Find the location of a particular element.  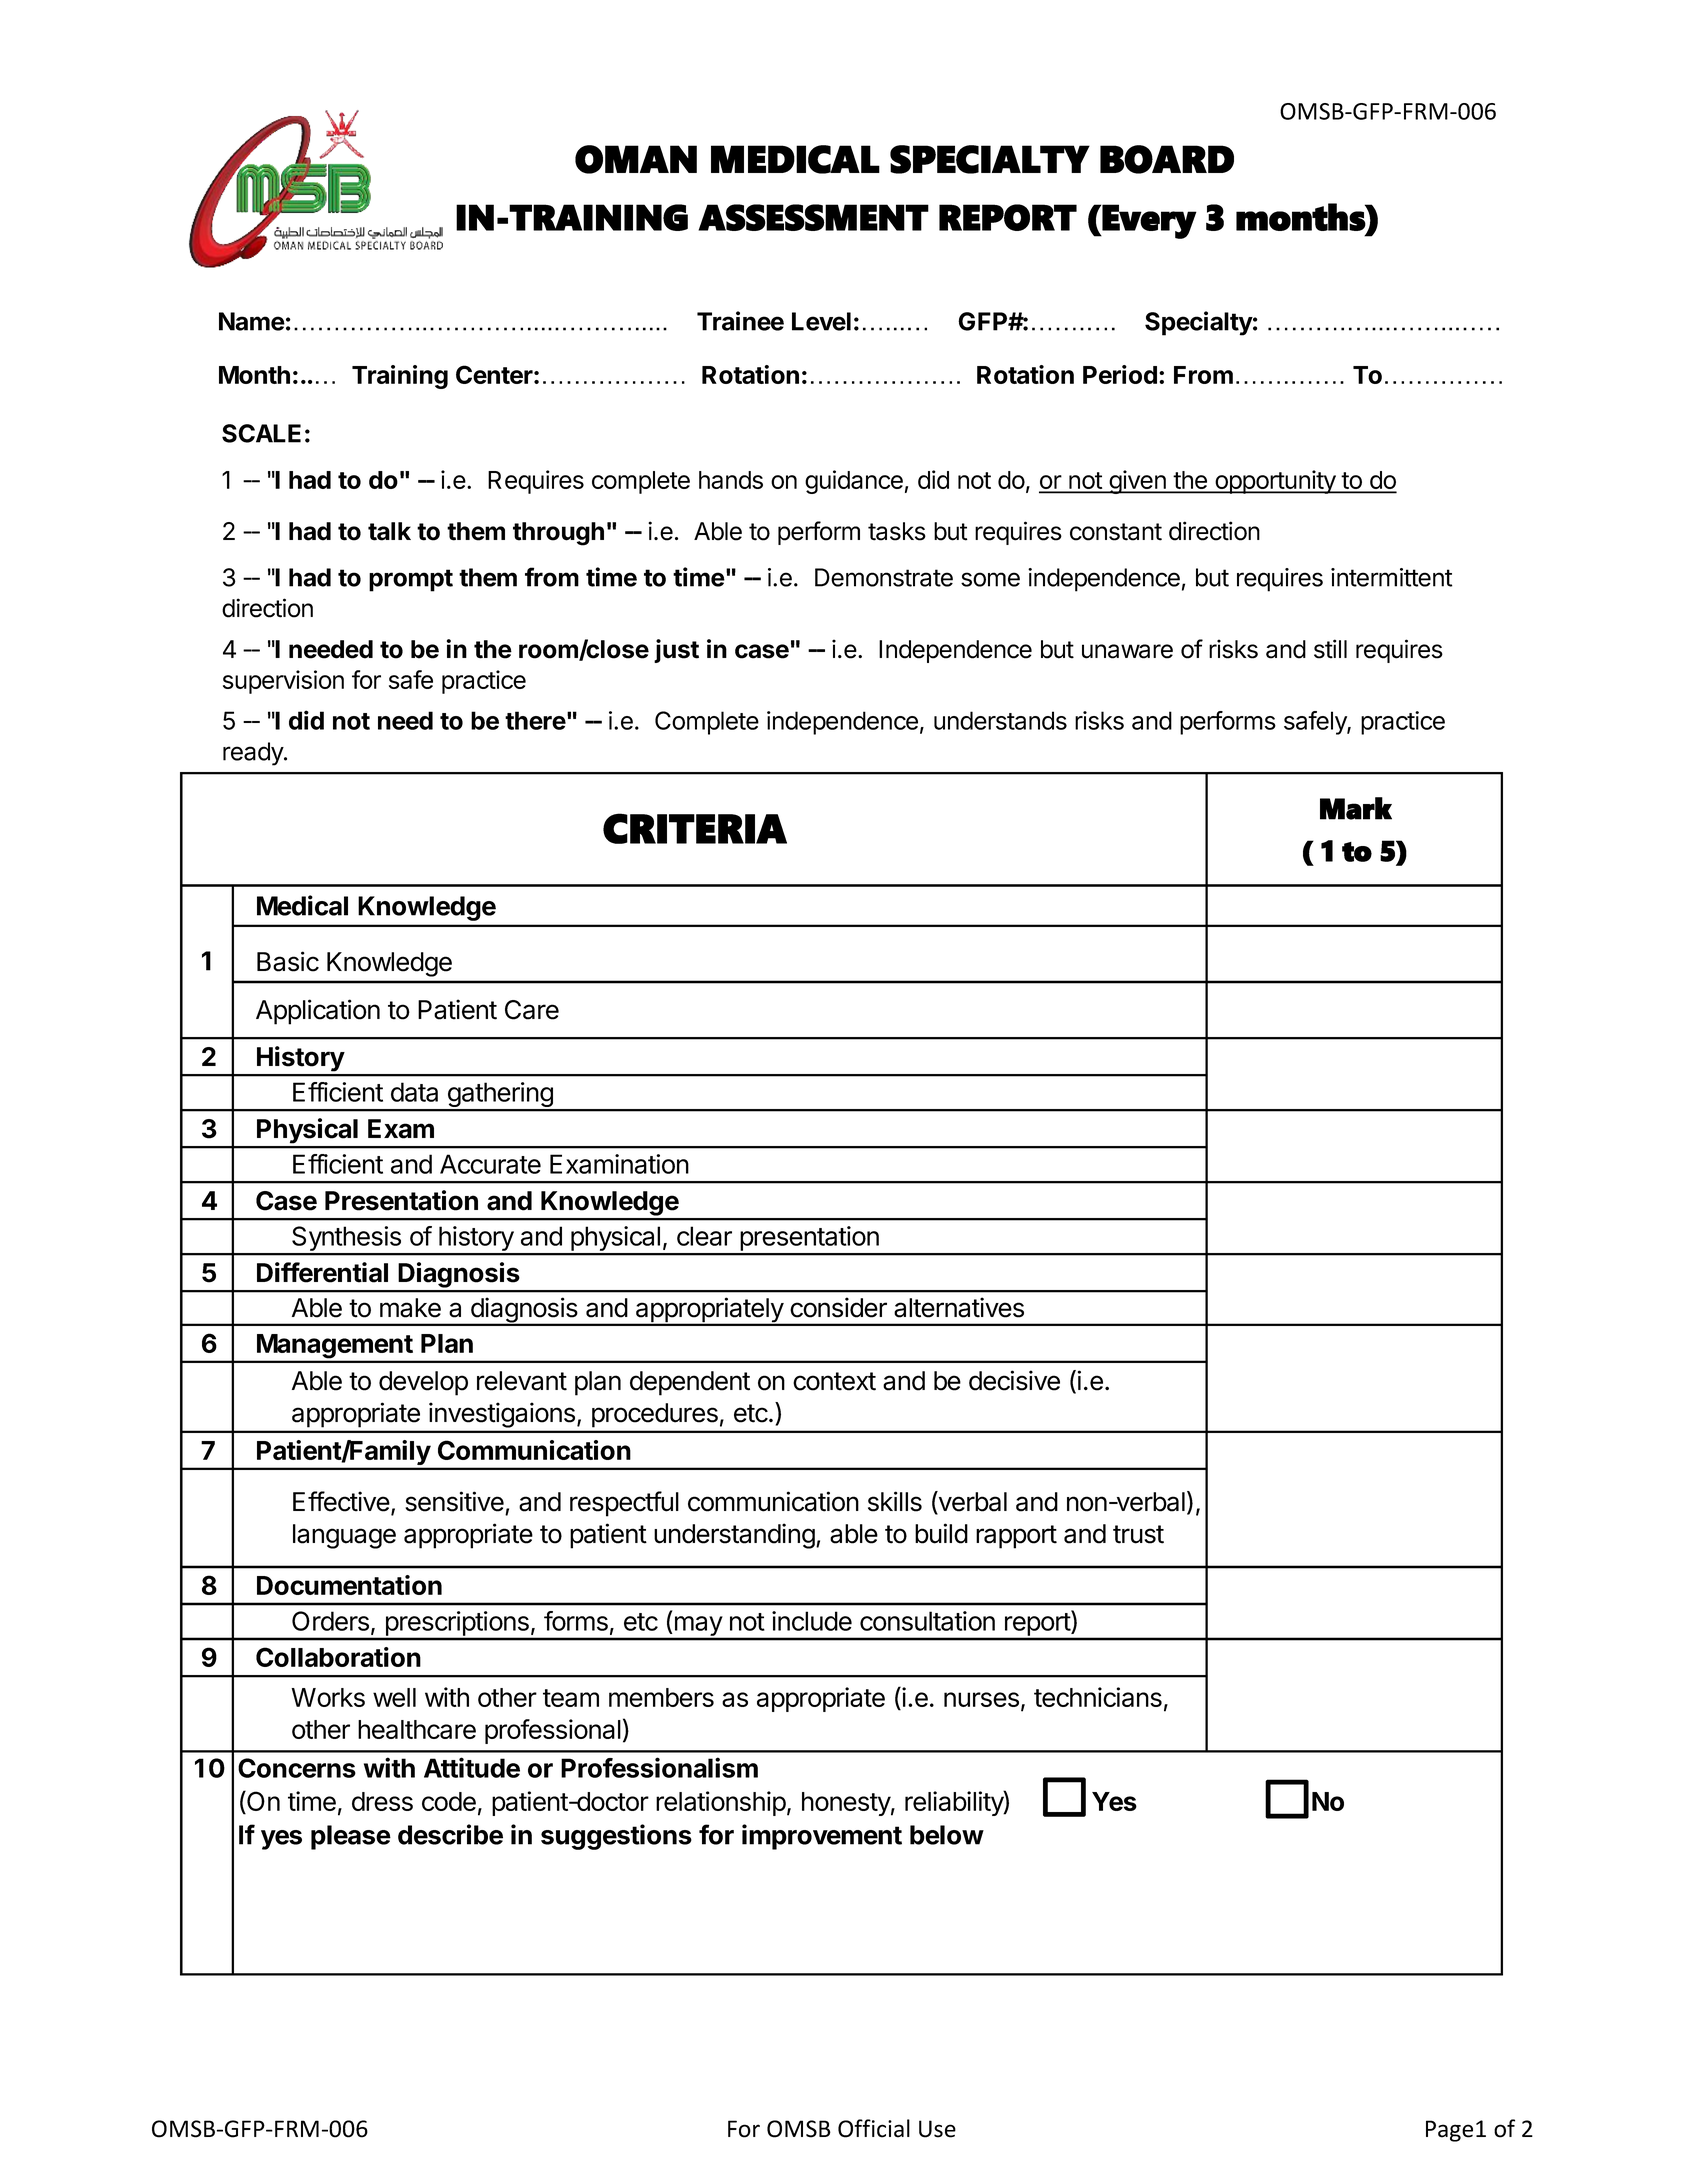

Name is located at coordinates (252, 321).
